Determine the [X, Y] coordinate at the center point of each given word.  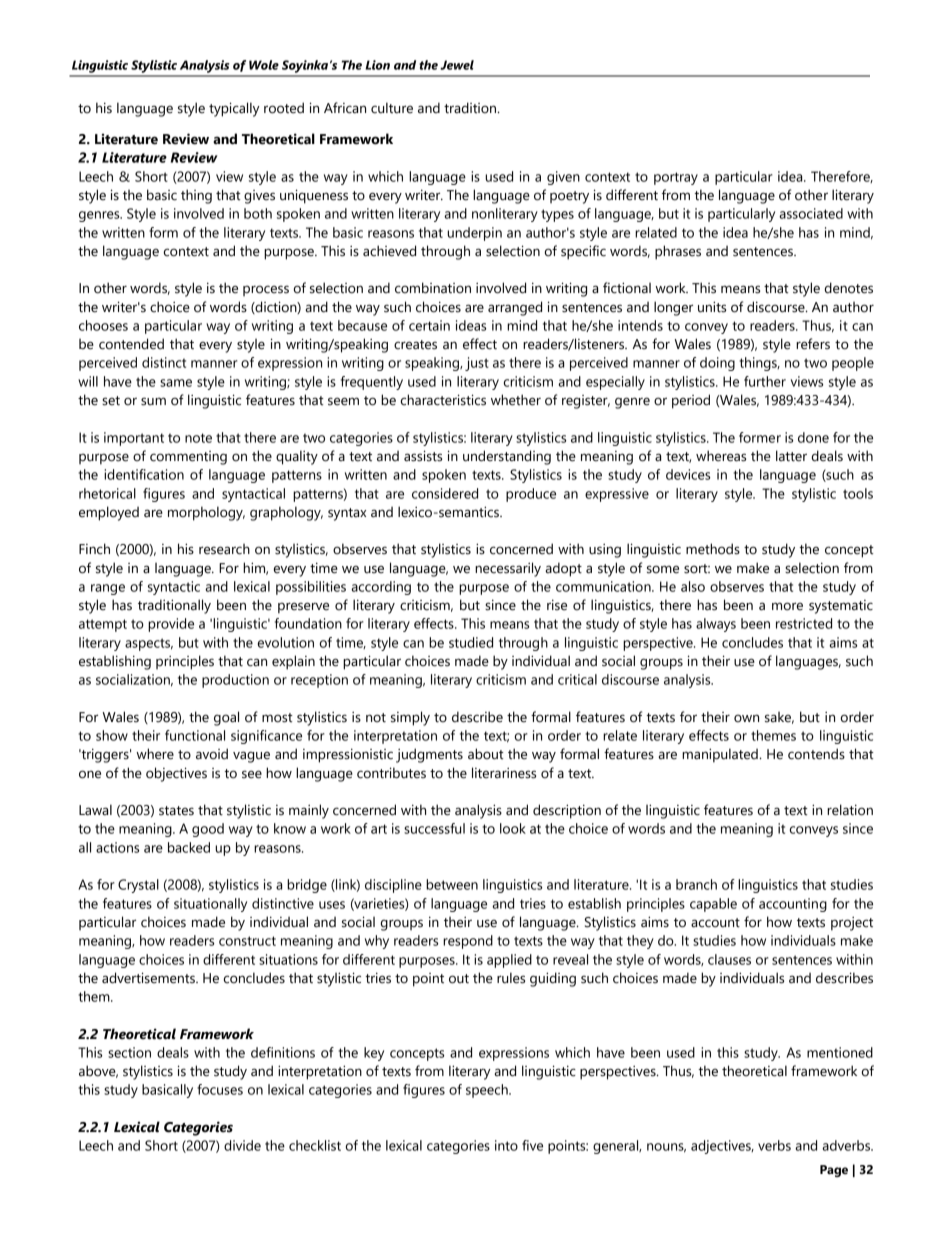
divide [242, 1145]
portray [676, 178]
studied [471, 642]
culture [392, 108]
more [787, 606]
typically [234, 109]
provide [171, 625]
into [506, 1145]
